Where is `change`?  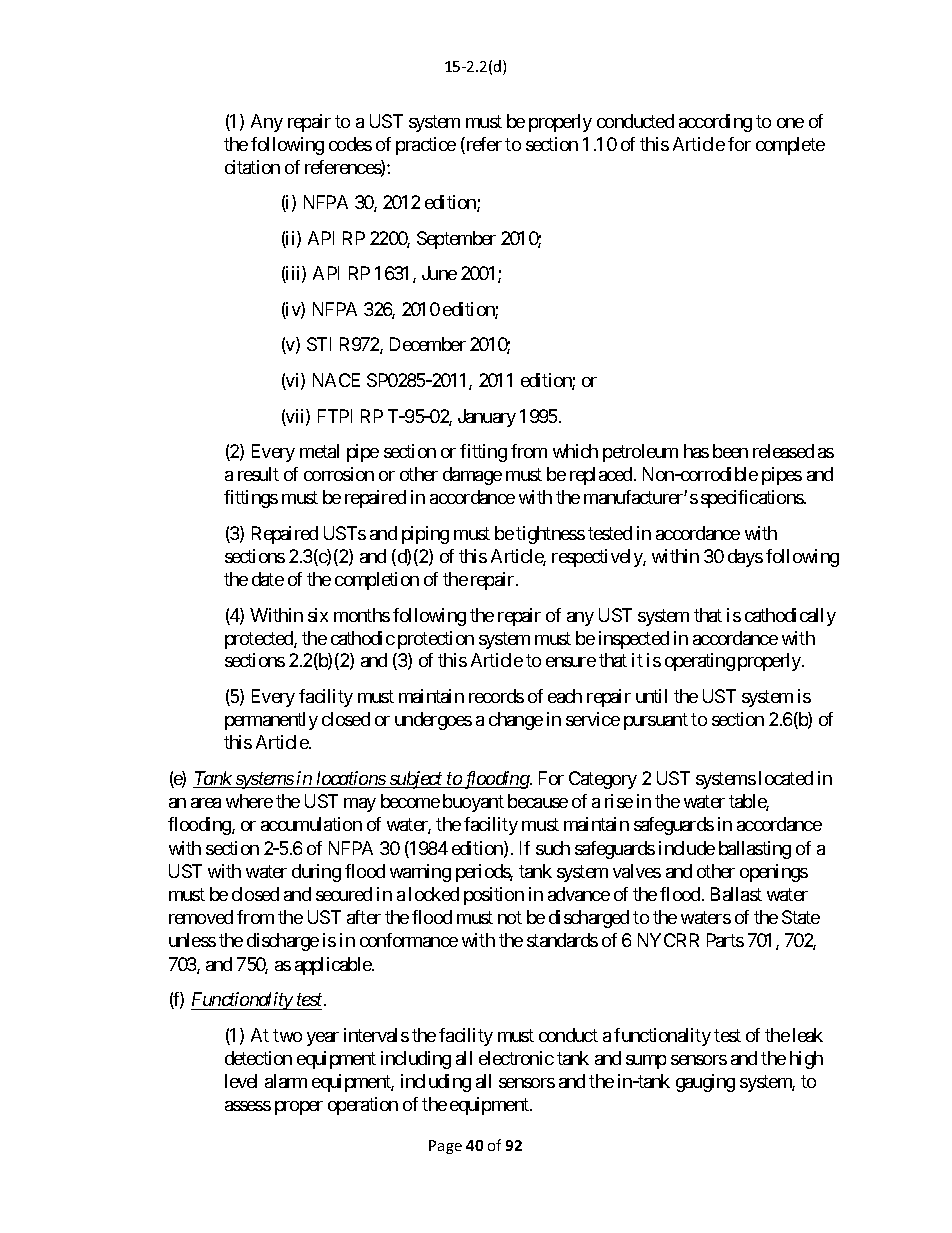
change is located at coordinates (516, 721).
